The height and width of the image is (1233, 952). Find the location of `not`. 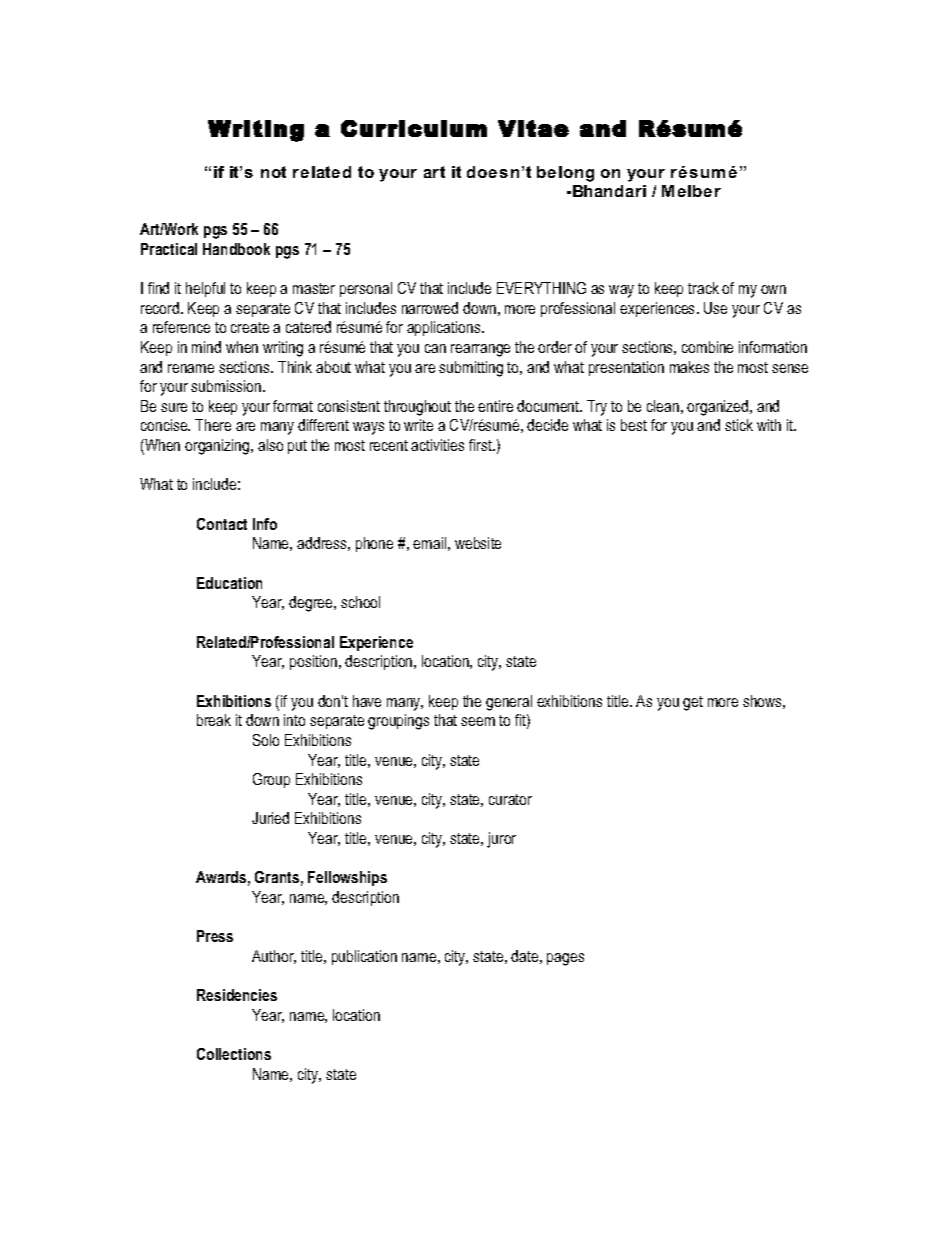

not is located at coordinates (273, 172).
